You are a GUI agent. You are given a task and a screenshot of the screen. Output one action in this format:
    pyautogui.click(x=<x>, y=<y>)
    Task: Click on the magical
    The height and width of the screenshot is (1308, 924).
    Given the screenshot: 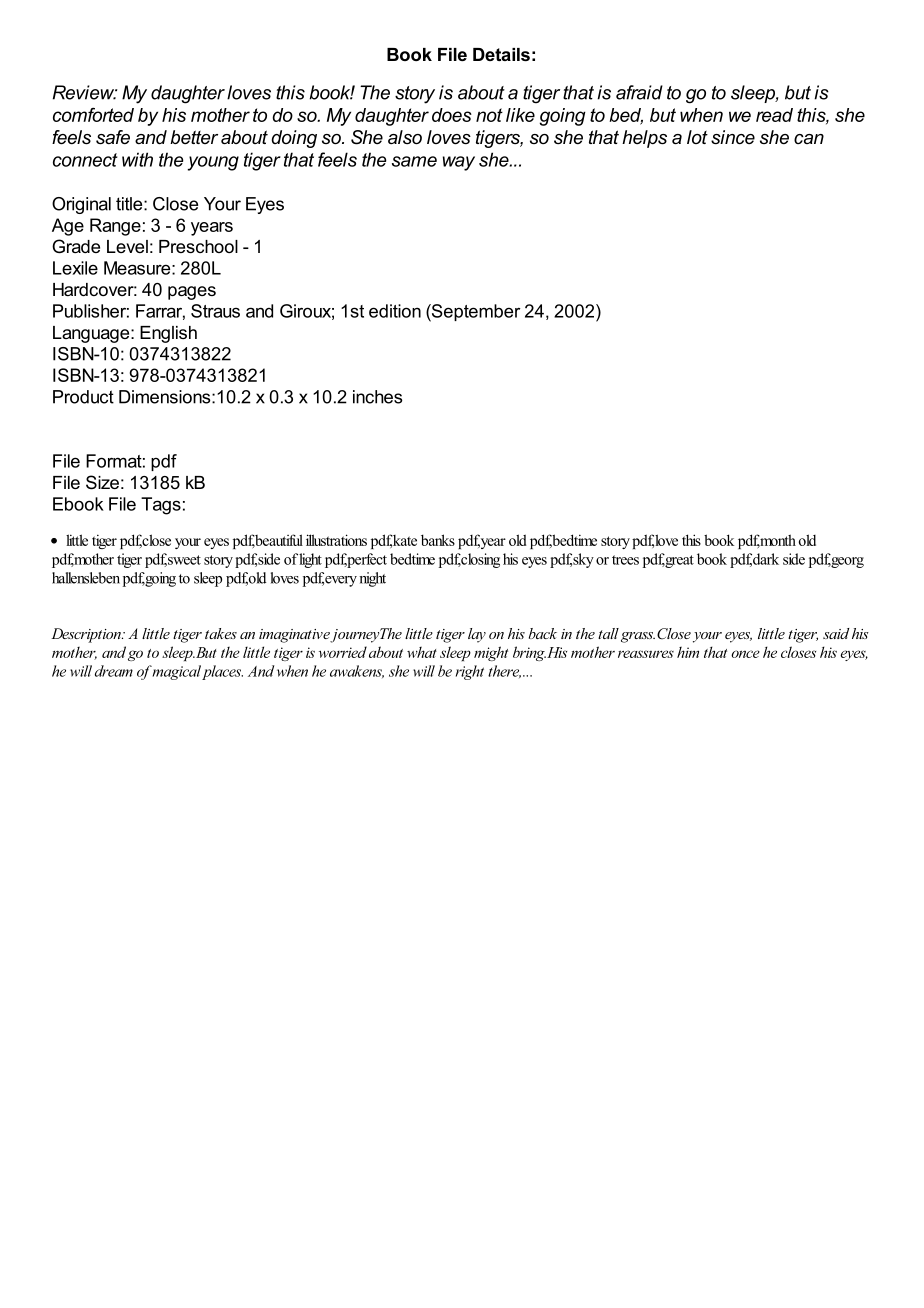 What is the action you would take?
    pyautogui.click(x=176, y=672)
